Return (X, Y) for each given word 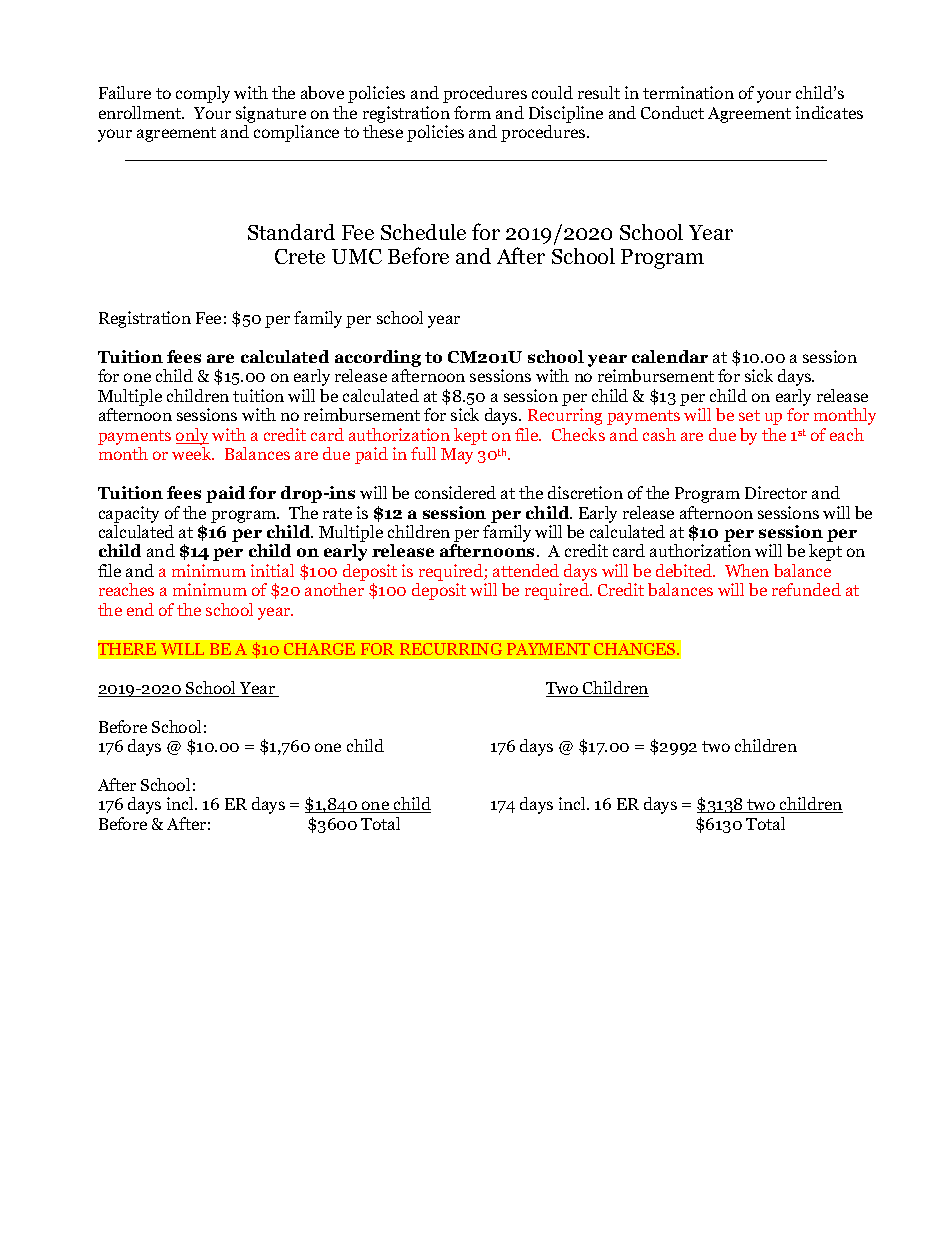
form (472, 112)
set (749, 415)
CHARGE (319, 649)
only (192, 436)
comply (203, 94)
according (378, 360)
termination (688, 92)
